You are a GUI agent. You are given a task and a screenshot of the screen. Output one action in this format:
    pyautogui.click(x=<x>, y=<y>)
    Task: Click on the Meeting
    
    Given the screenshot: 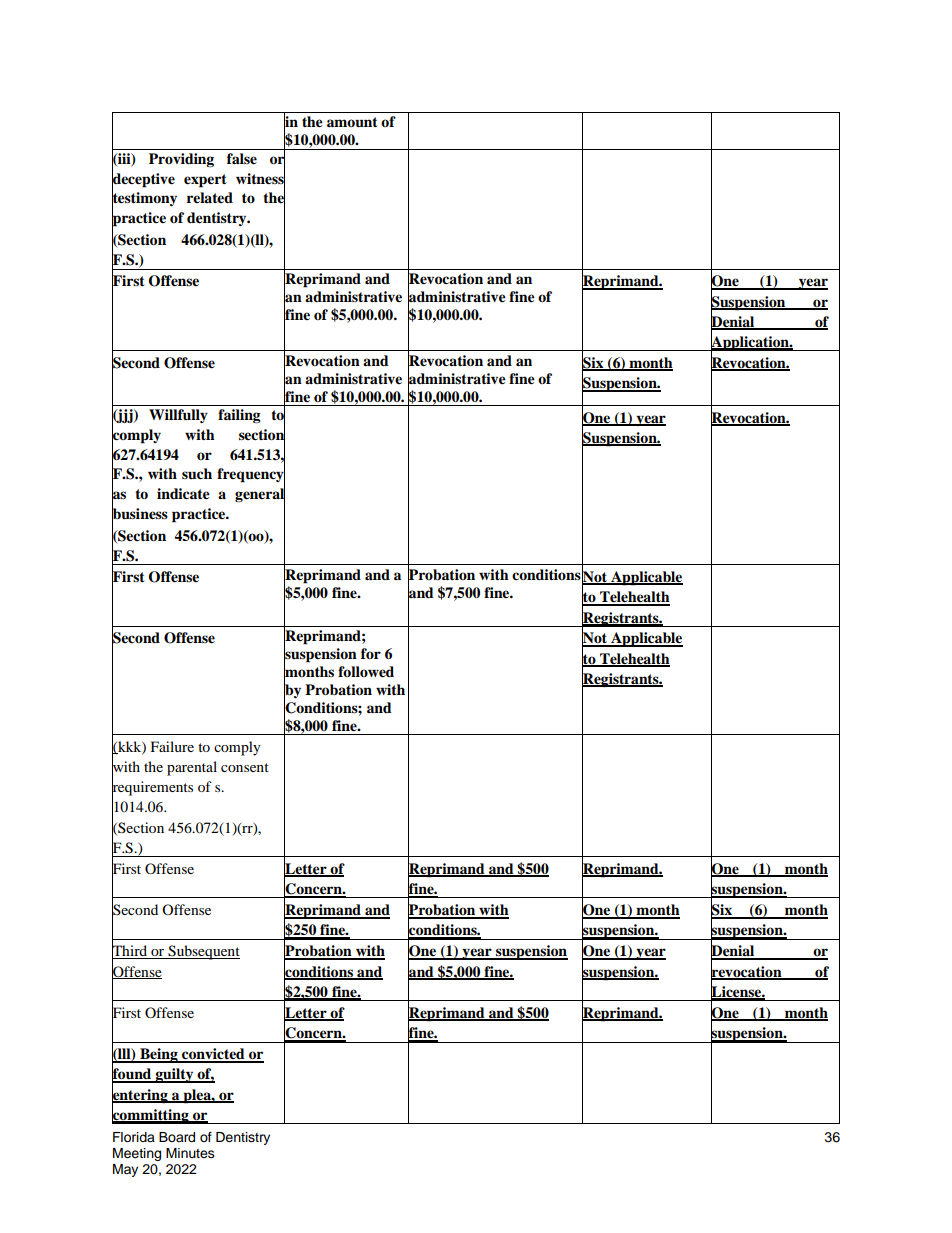 What is the action you would take?
    pyautogui.click(x=137, y=1154)
